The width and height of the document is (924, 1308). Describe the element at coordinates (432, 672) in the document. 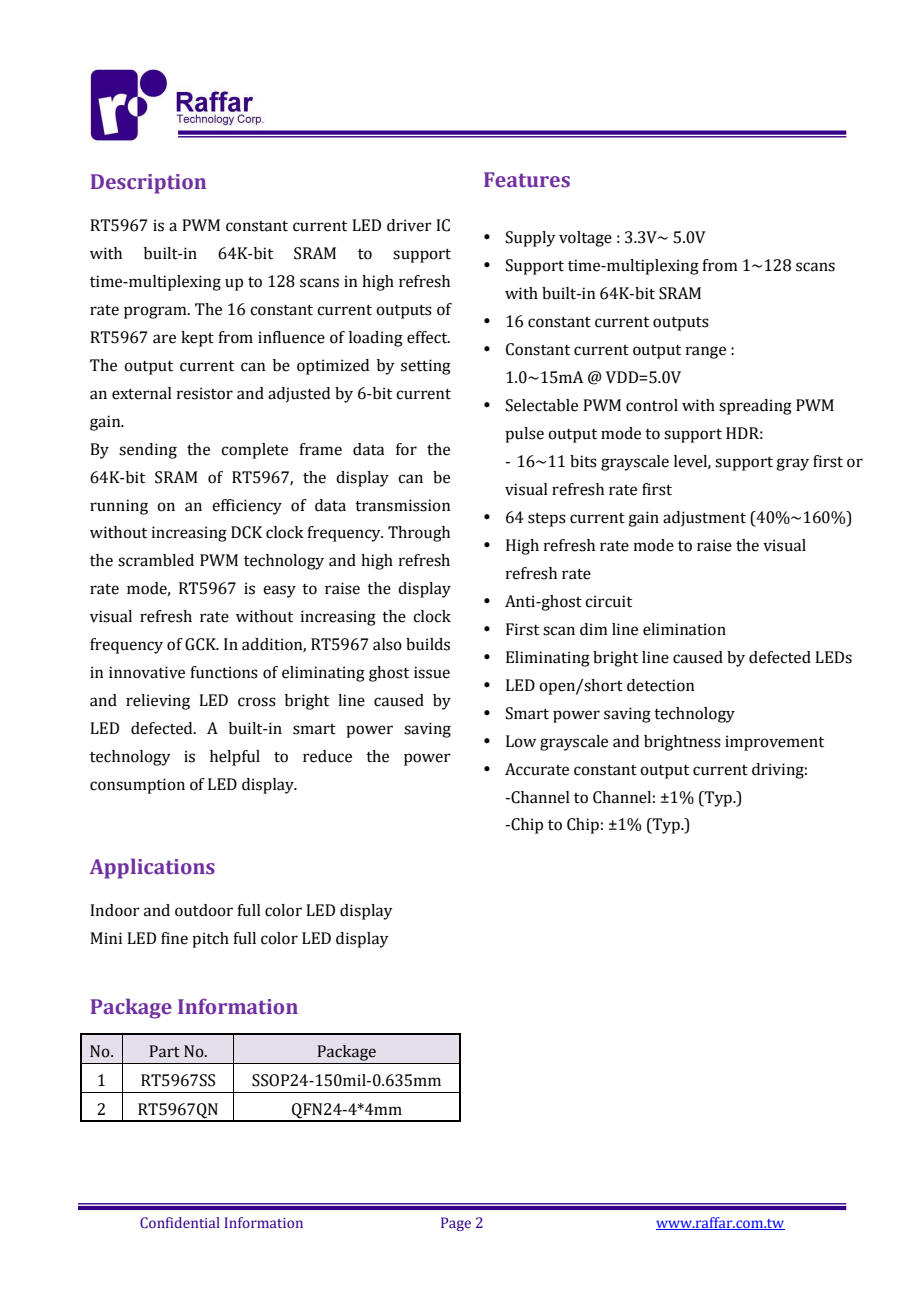

I see `issue` at that location.
